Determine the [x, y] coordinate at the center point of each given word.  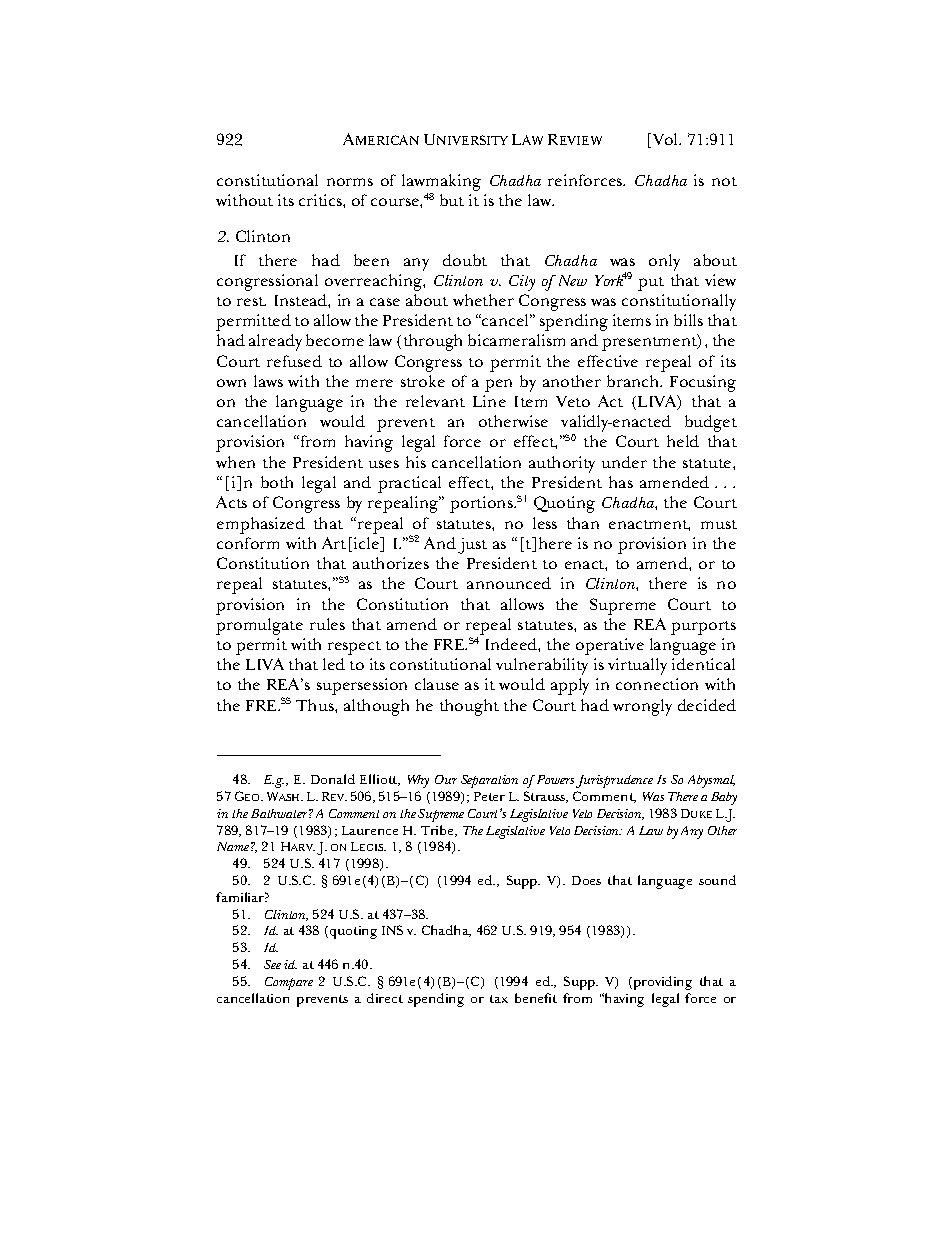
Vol [665, 140]
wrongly [642, 707]
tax [499, 999]
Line [489, 401]
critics [321, 200]
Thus [316, 705]
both [277, 482]
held [683, 441]
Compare [289, 983]
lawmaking [441, 184]
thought [469, 707]
